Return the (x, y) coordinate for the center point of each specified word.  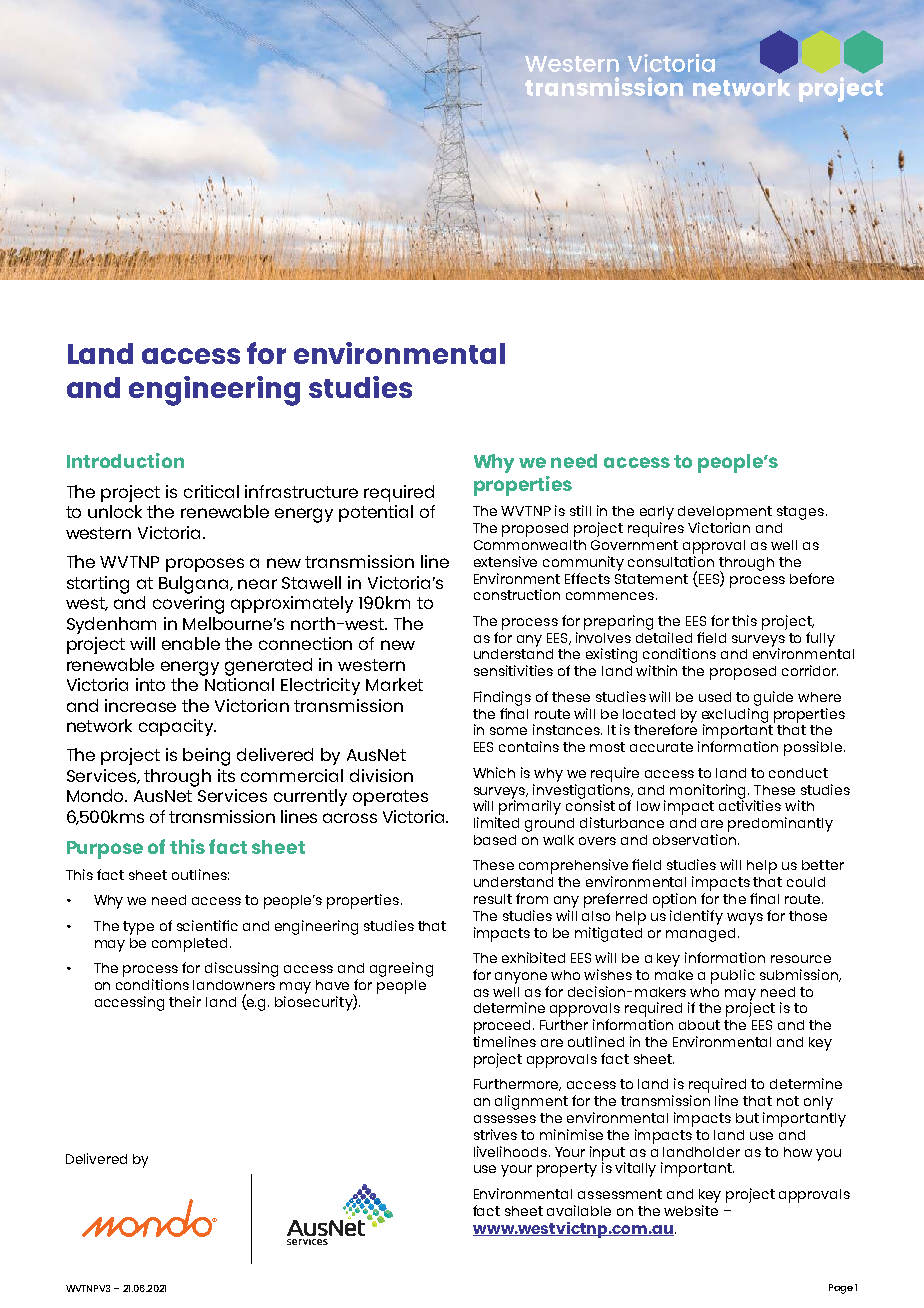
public (733, 976)
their (185, 1001)
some (508, 731)
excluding (735, 715)
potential (376, 513)
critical (211, 491)
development (725, 513)
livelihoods (512, 1151)
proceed (504, 1027)
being (206, 757)
